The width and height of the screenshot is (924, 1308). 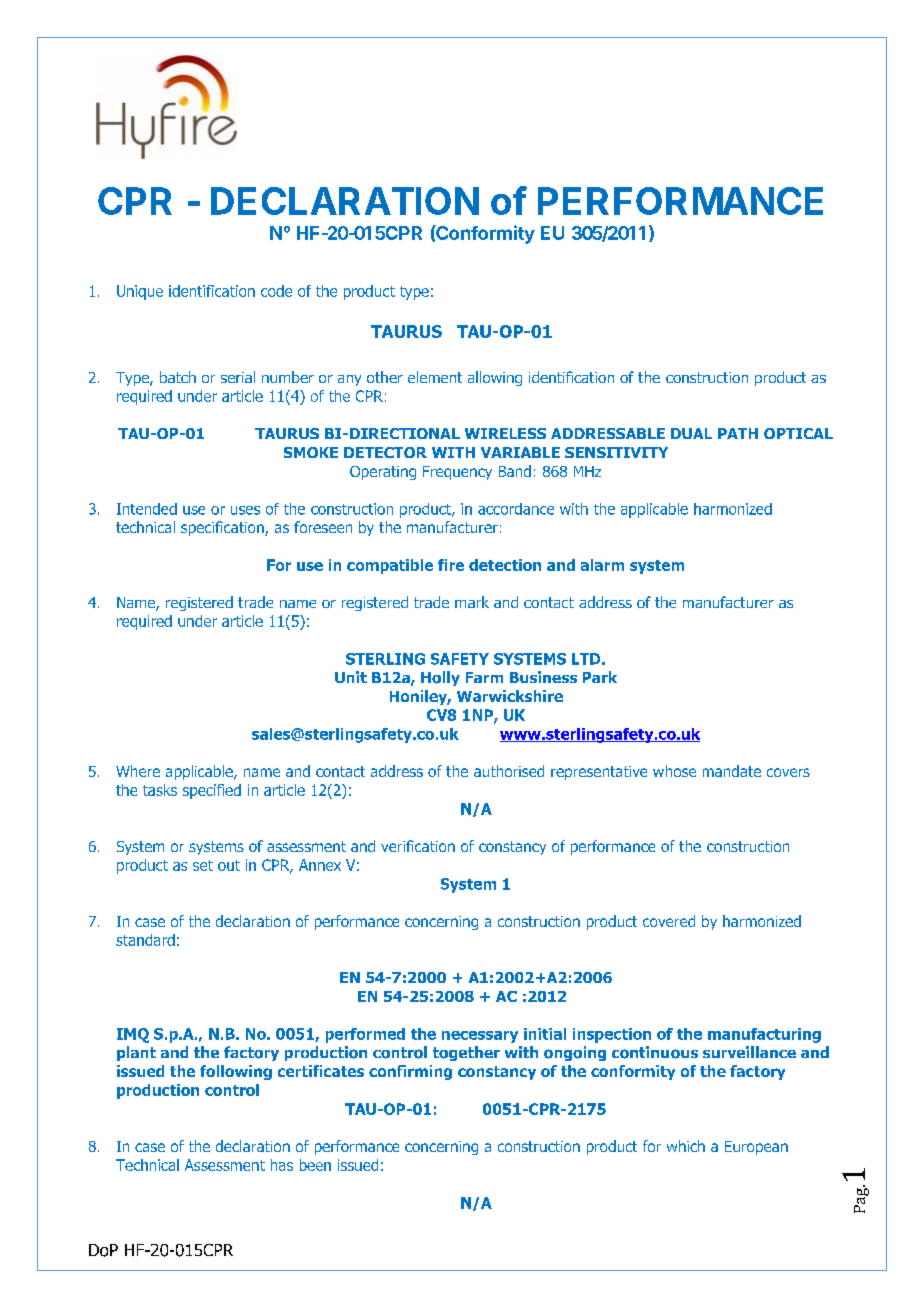 I want to click on has, so click(x=282, y=1165).
